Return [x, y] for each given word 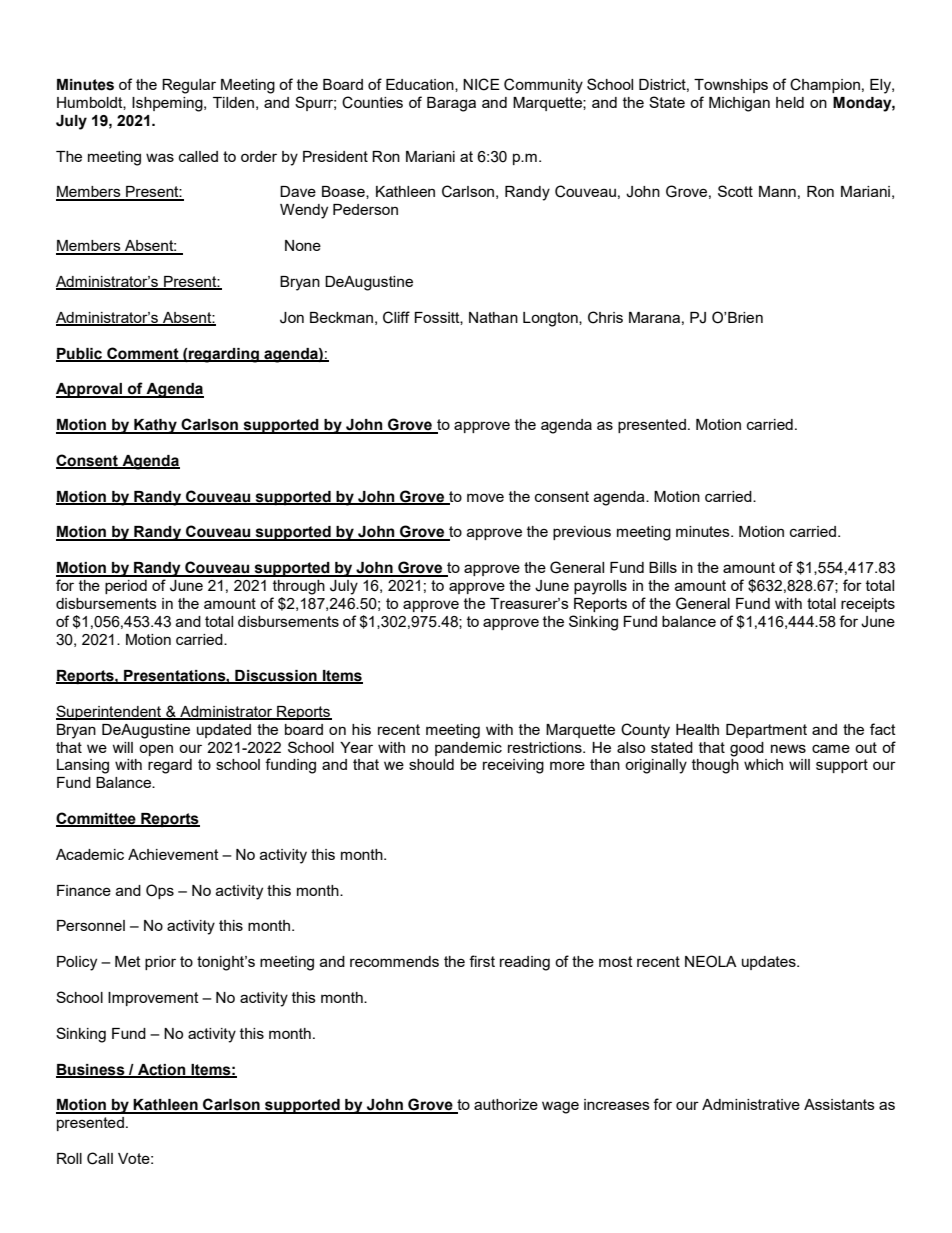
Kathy [155, 426]
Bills [663, 567]
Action [162, 1070]
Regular [189, 86]
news [788, 748]
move [485, 497]
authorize [506, 1104]
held [790, 102]
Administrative [751, 1104]
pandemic [468, 749]
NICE [481, 84]
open [156, 750]
